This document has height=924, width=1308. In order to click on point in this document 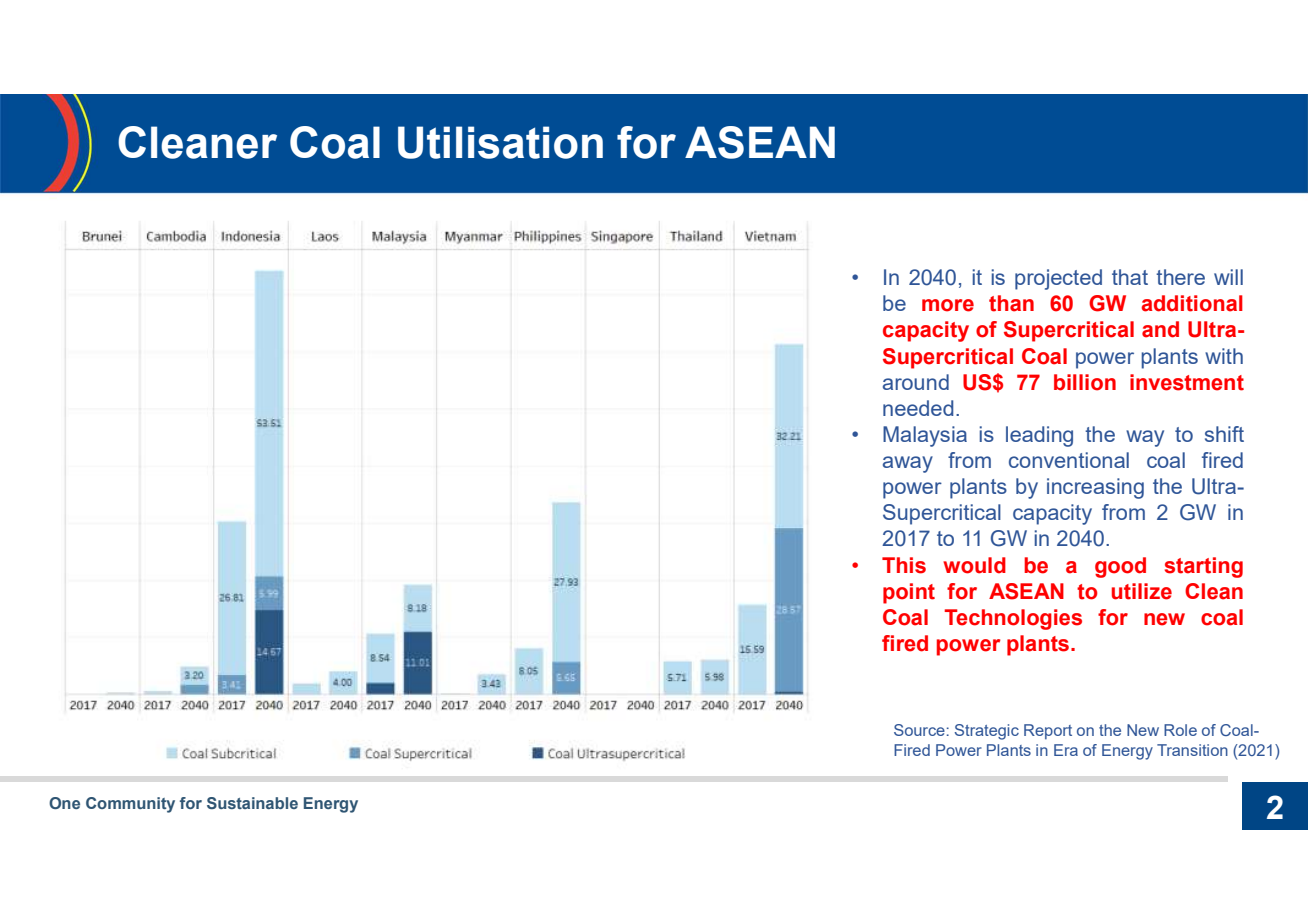, I will do `click(909, 593)`.
